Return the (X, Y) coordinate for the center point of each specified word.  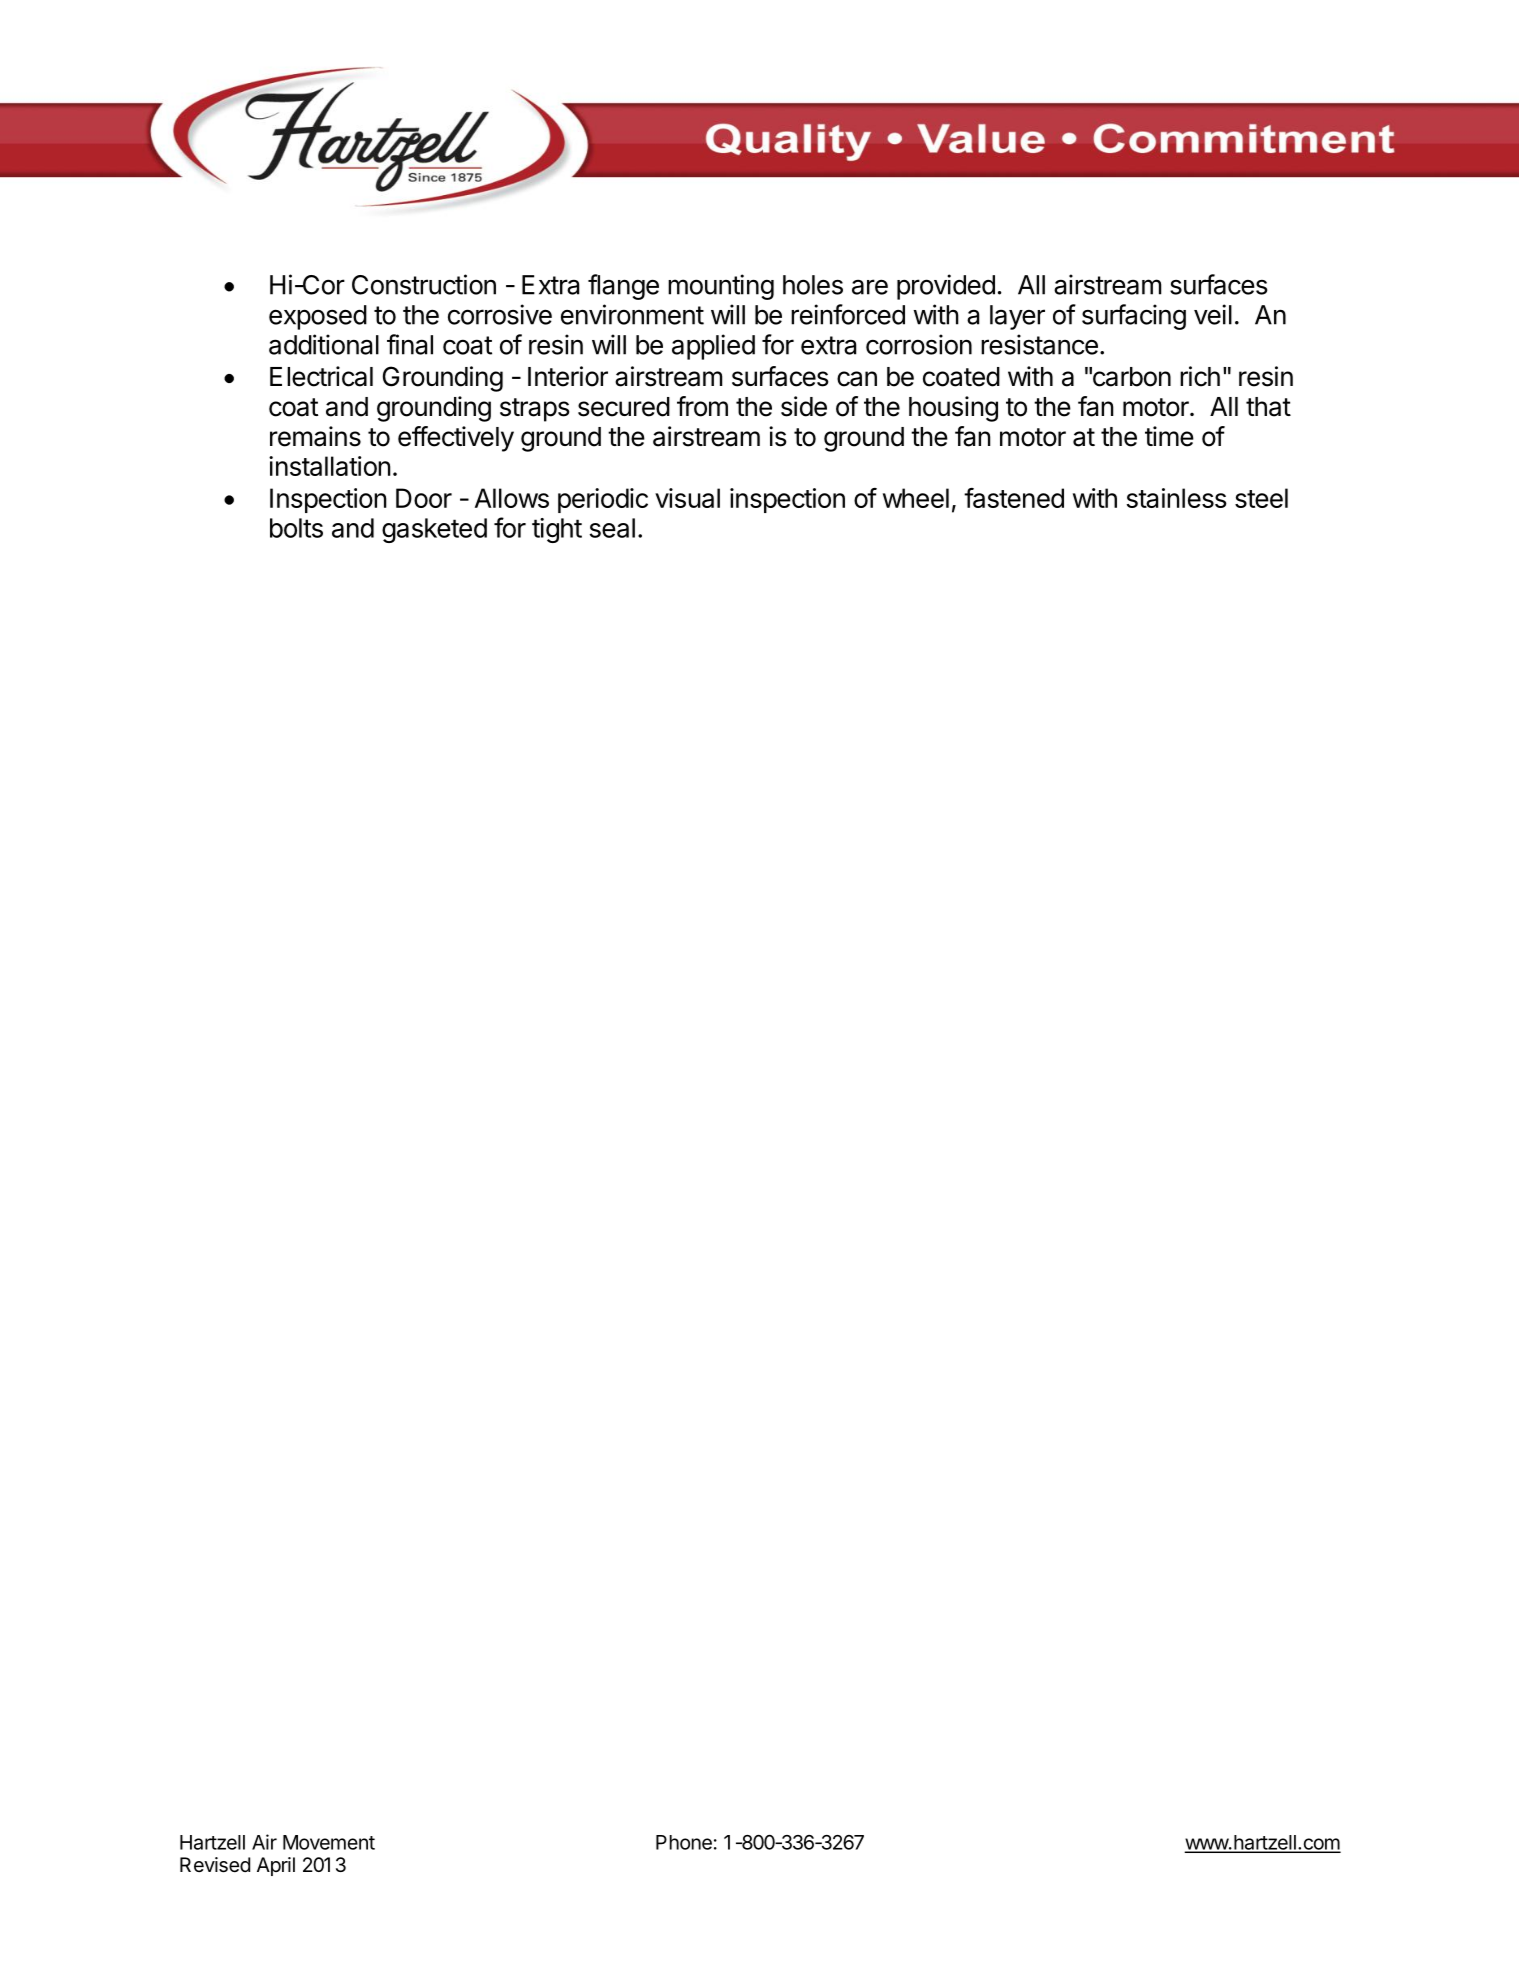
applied (713, 347)
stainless (1177, 498)
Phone (684, 1842)
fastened (1014, 498)
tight (557, 530)
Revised (215, 1865)
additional (324, 344)
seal (612, 528)
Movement (329, 1842)
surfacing (1134, 317)
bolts (296, 528)
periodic (603, 500)
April (276, 1866)
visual (687, 498)
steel (1261, 498)
